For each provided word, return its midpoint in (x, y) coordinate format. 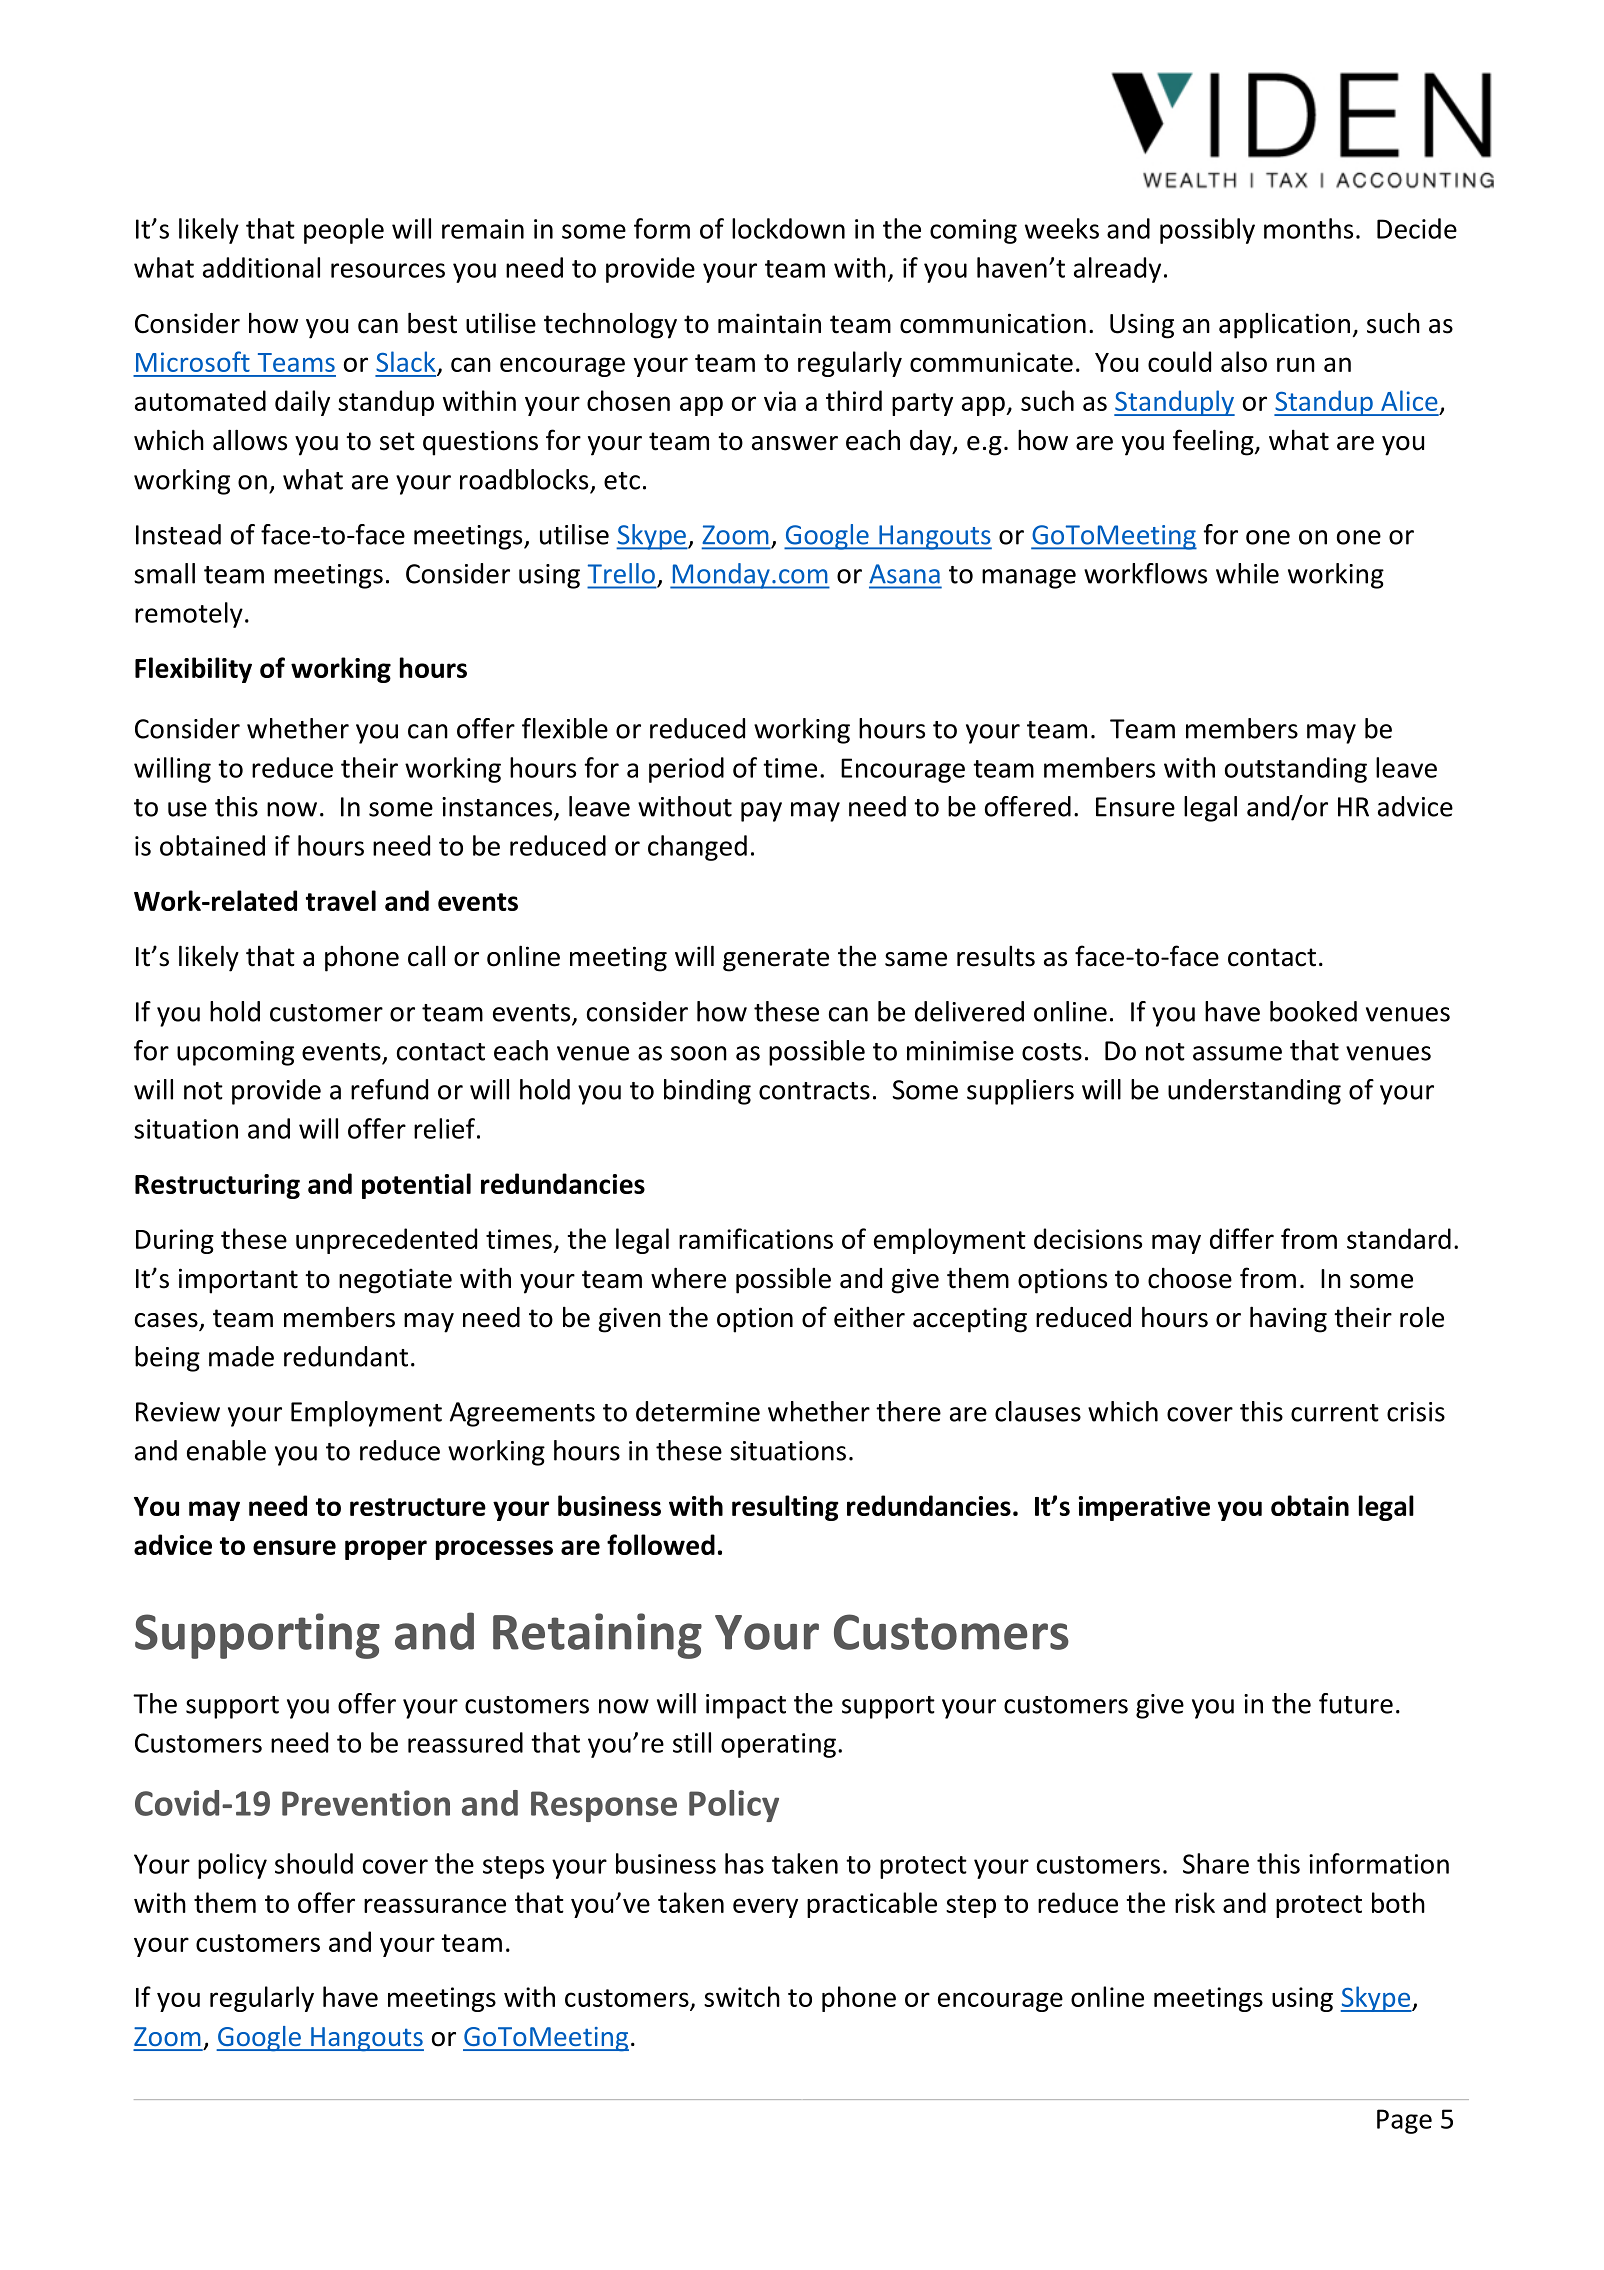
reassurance (435, 1905)
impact (746, 1706)
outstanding (1296, 770)
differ (1242, 1238)
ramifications (756, 1238)
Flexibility (193, 670)
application (1284, 326)
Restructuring (217, 1186)
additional (261, 267)
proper (386, 1550)
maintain (769, 323)
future (1356, 1703)
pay (761, 812)
